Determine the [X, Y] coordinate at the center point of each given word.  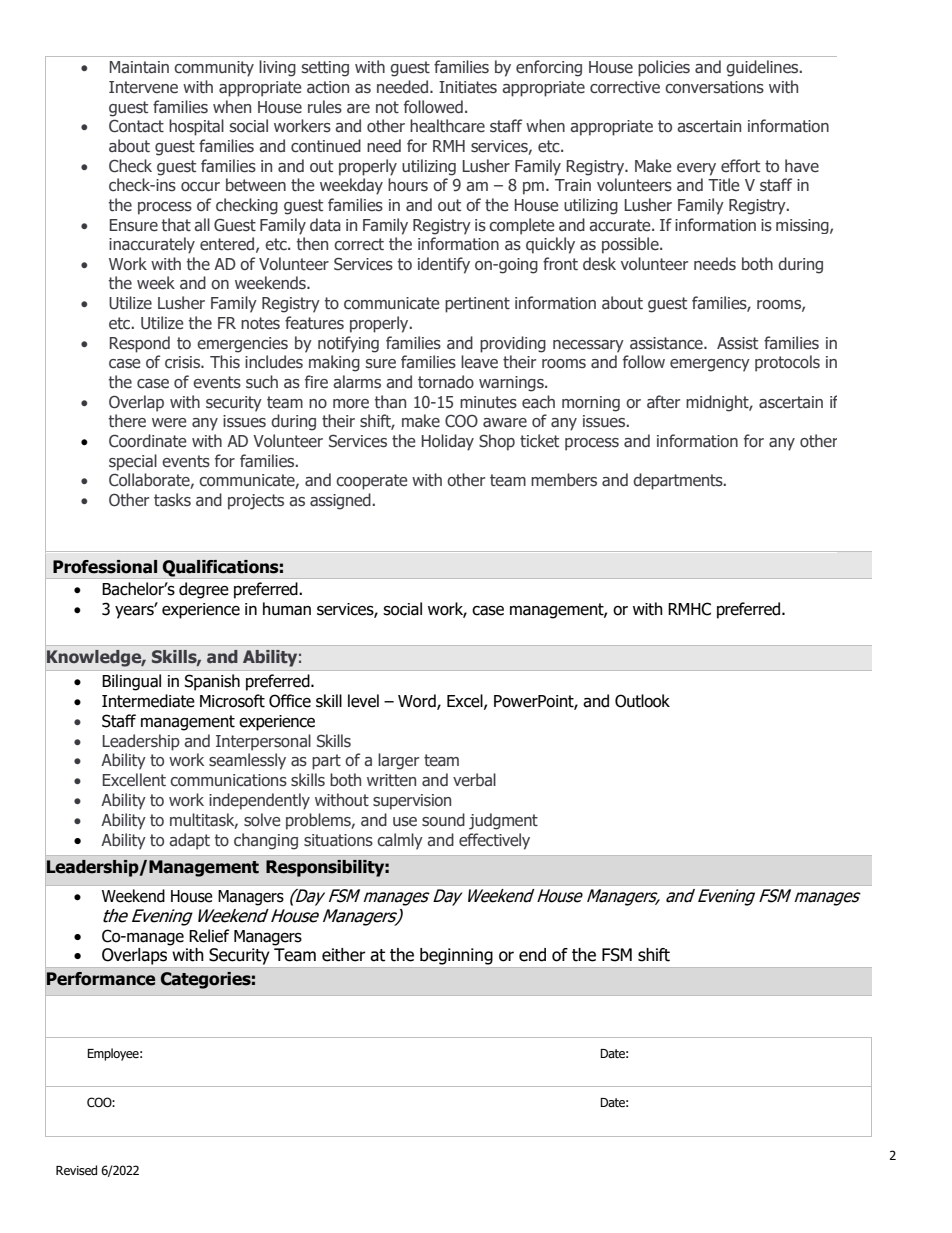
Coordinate [148, 441]
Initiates [468, 87]
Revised [76, 1170]
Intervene [143, 87]
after [663, 402]
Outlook [642, 701]
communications [228, 780]
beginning [456, 956]
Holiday [448, 442]
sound [443, 820]
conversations [714, 87]
